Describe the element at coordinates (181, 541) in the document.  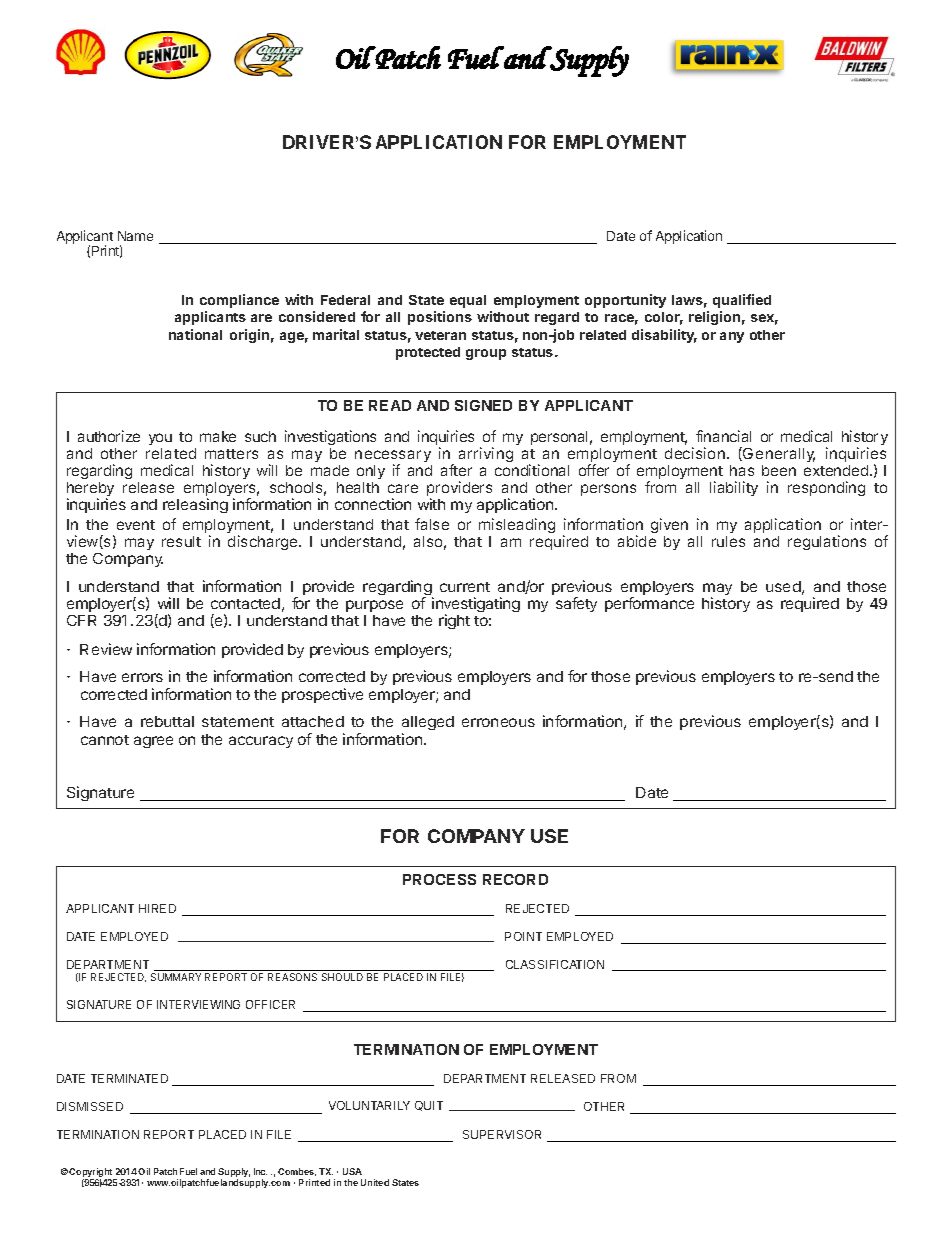
I see `result` at that location.
